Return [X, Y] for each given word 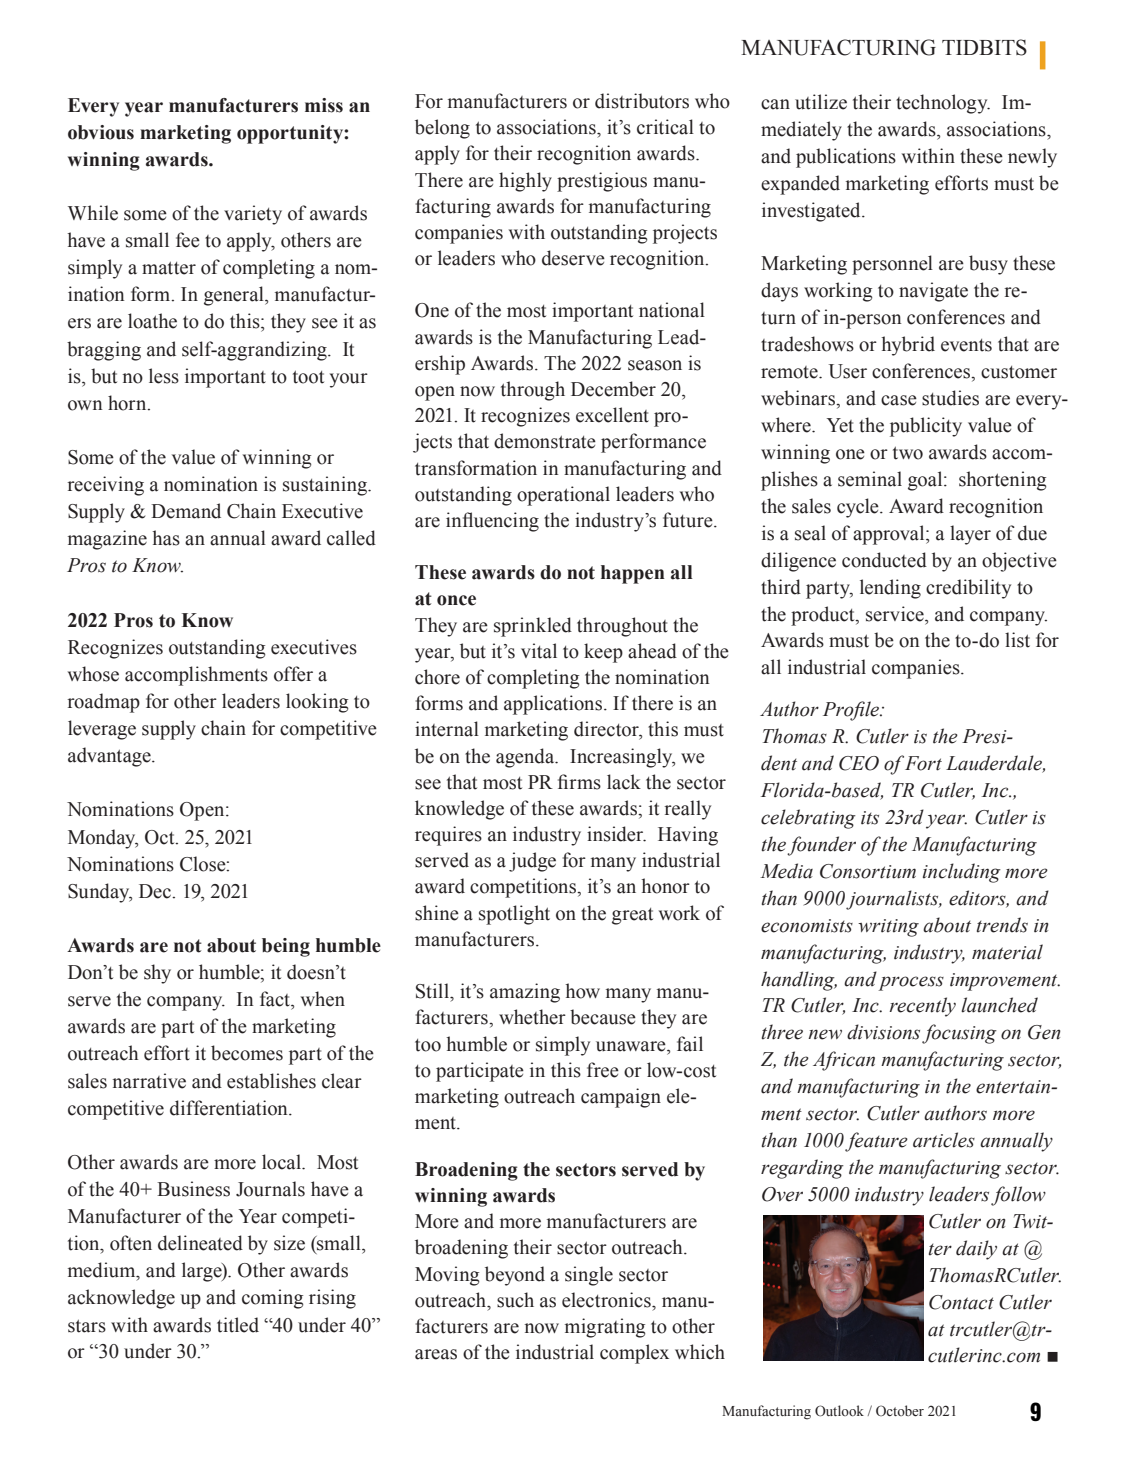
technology [943, 104]
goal [926, 481]
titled [238, 1325]
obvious [101, 132]
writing [888, 928]
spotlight [514, 915]
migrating [605, 1328]
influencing [492, 522]
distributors [642, 101]
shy [157, 974]
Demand [186, 511]
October [900, 1411]
